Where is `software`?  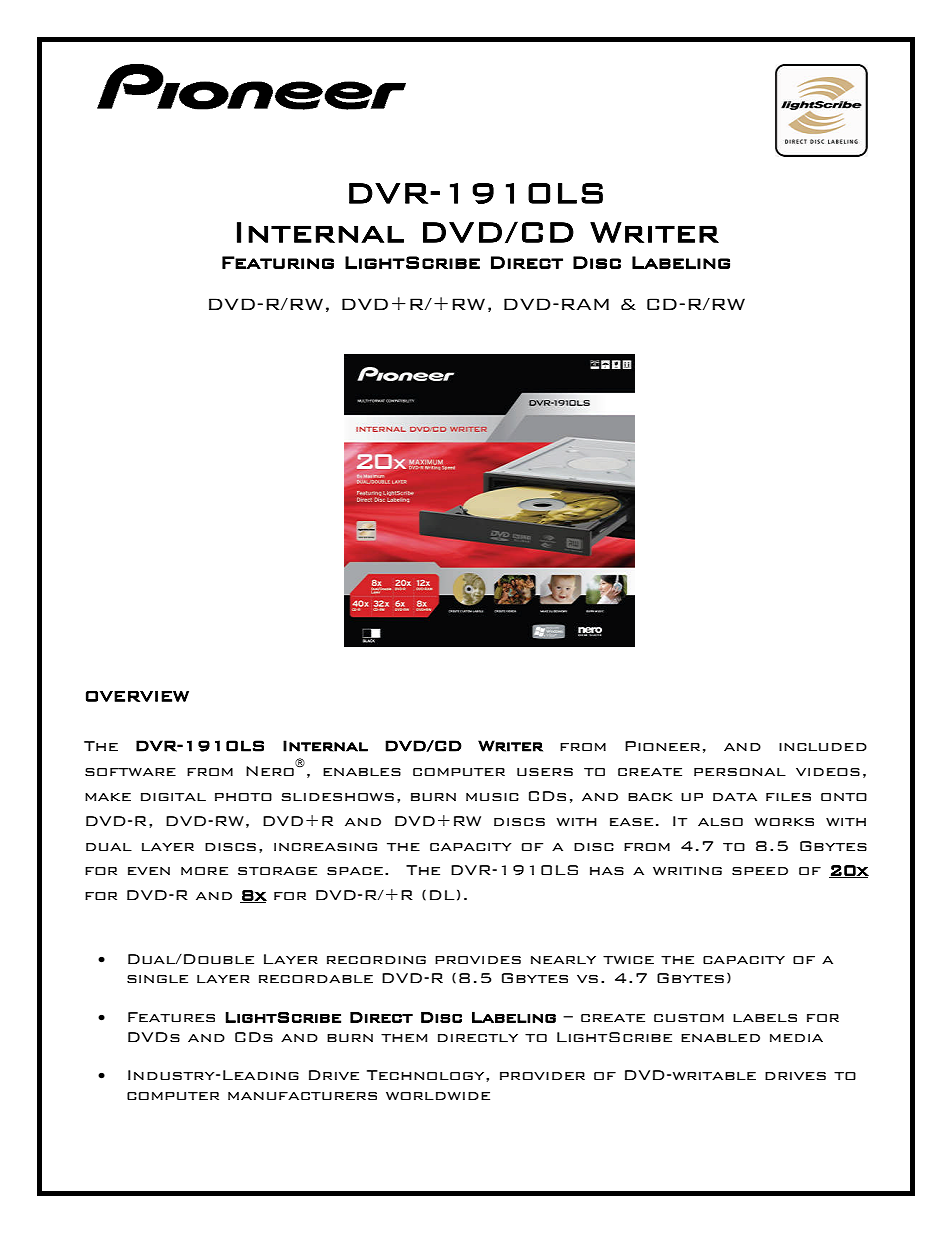 software is located at coordinates (130, 772).
